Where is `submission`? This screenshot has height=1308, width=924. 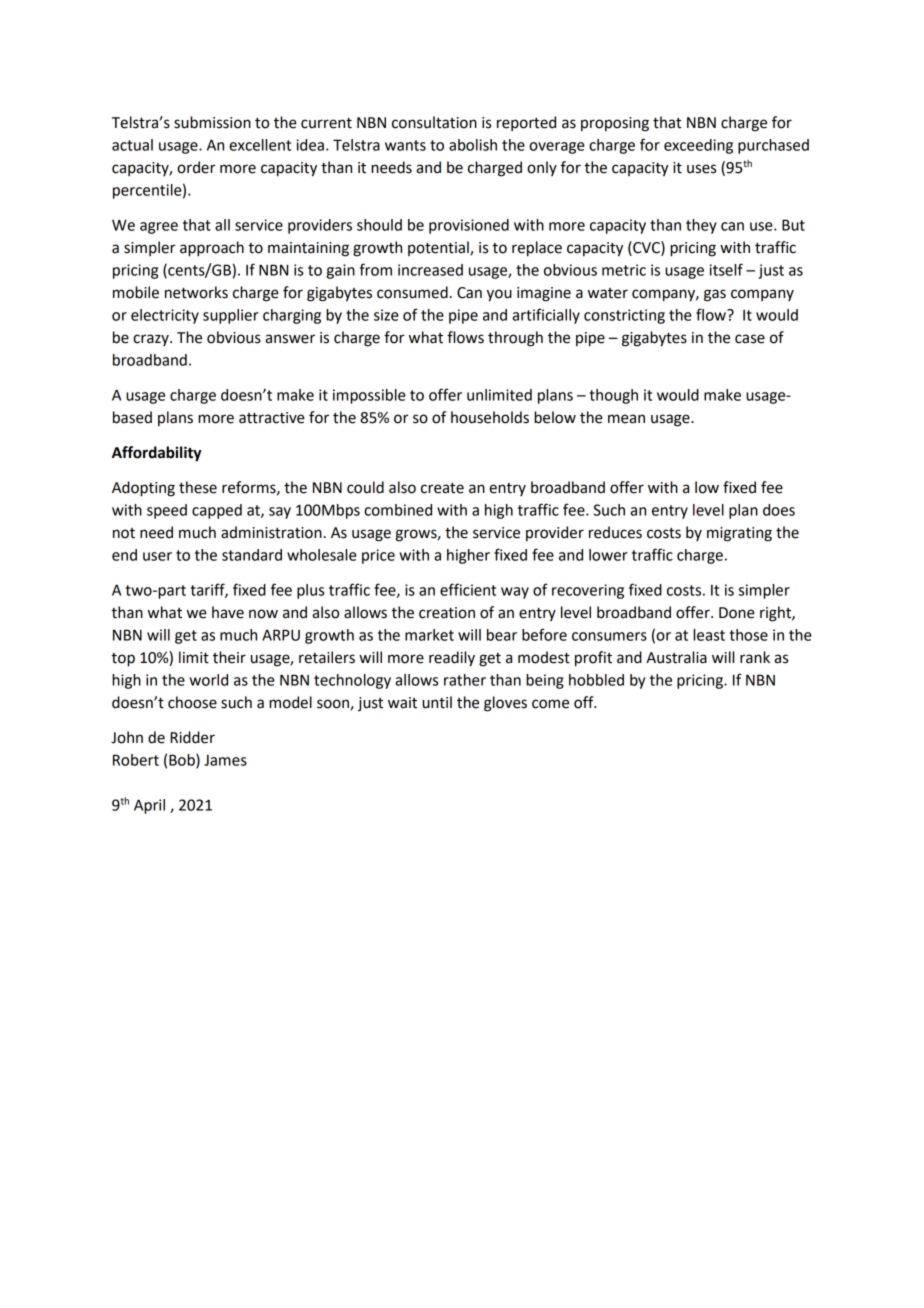 submission is located at coordinates (212, 122).
